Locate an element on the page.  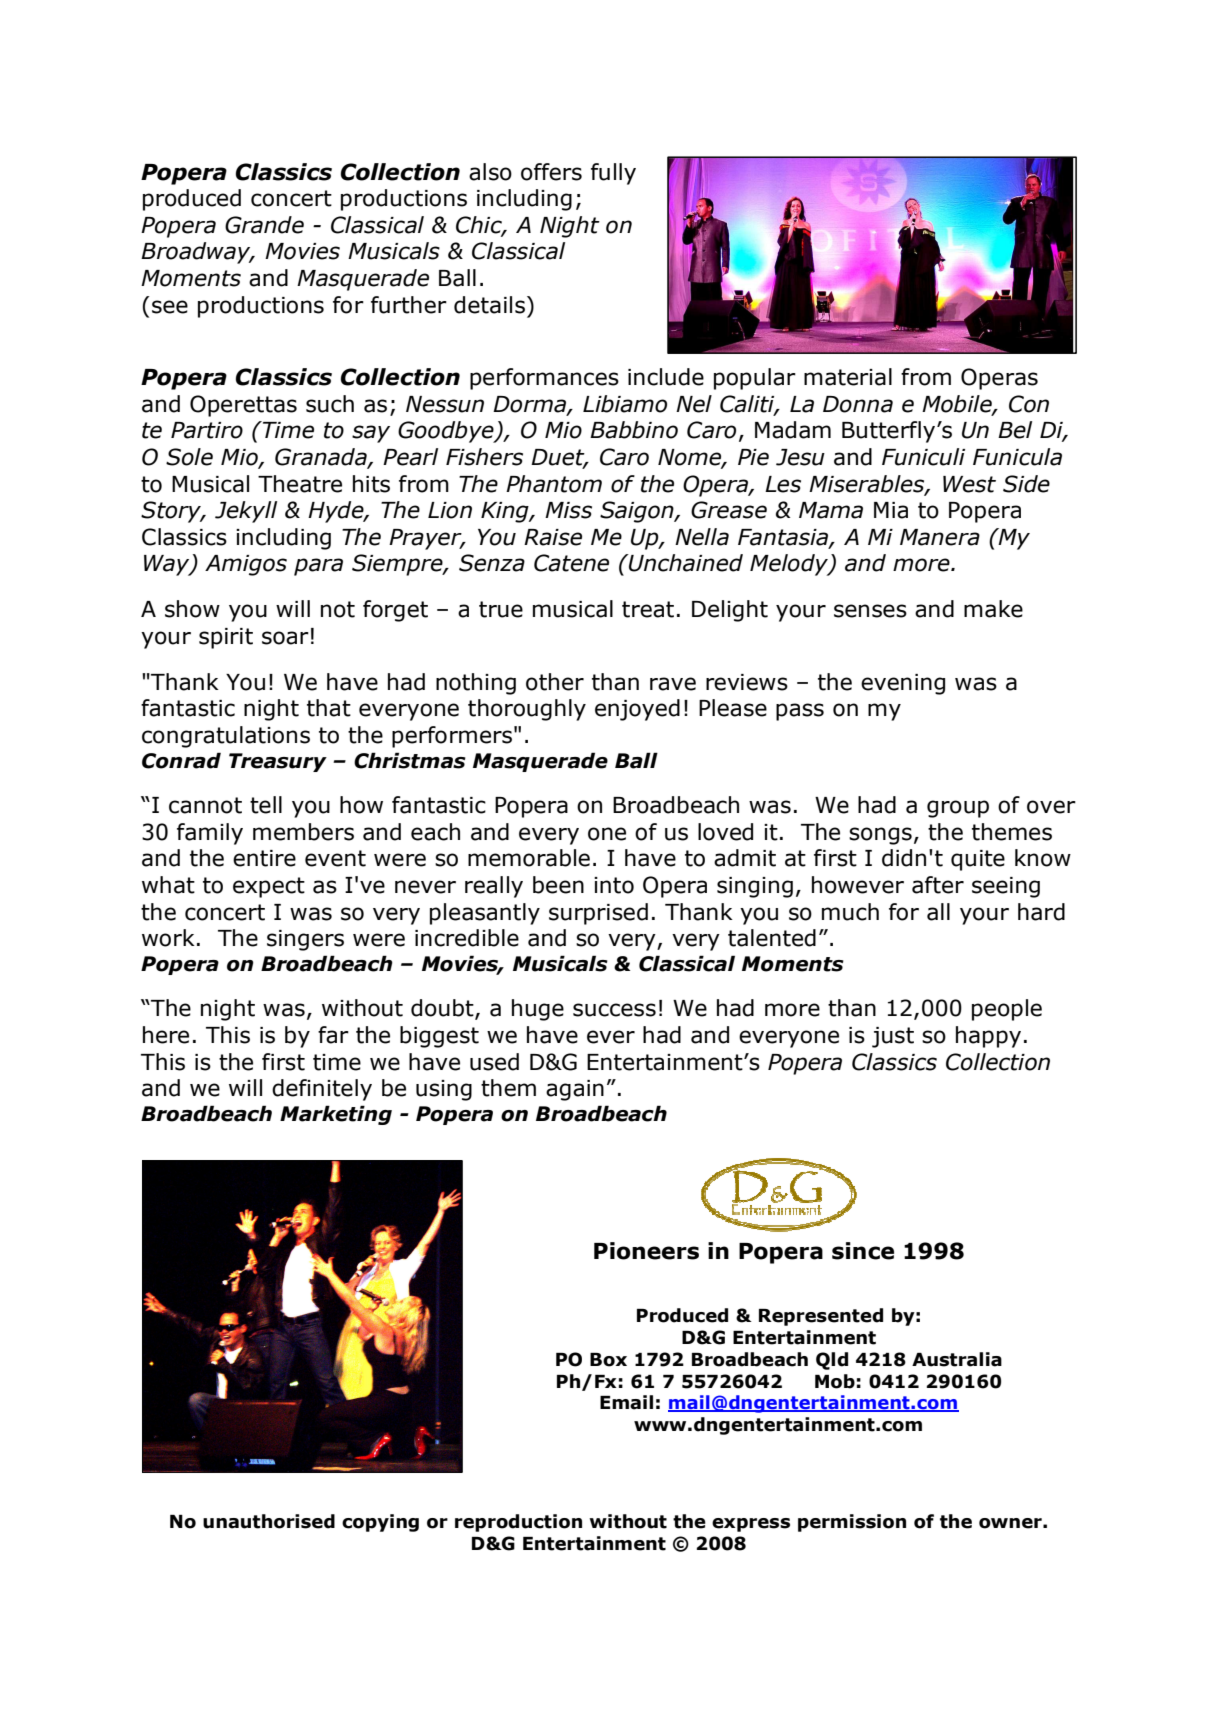
since is located at coordinates (863, 1251).
